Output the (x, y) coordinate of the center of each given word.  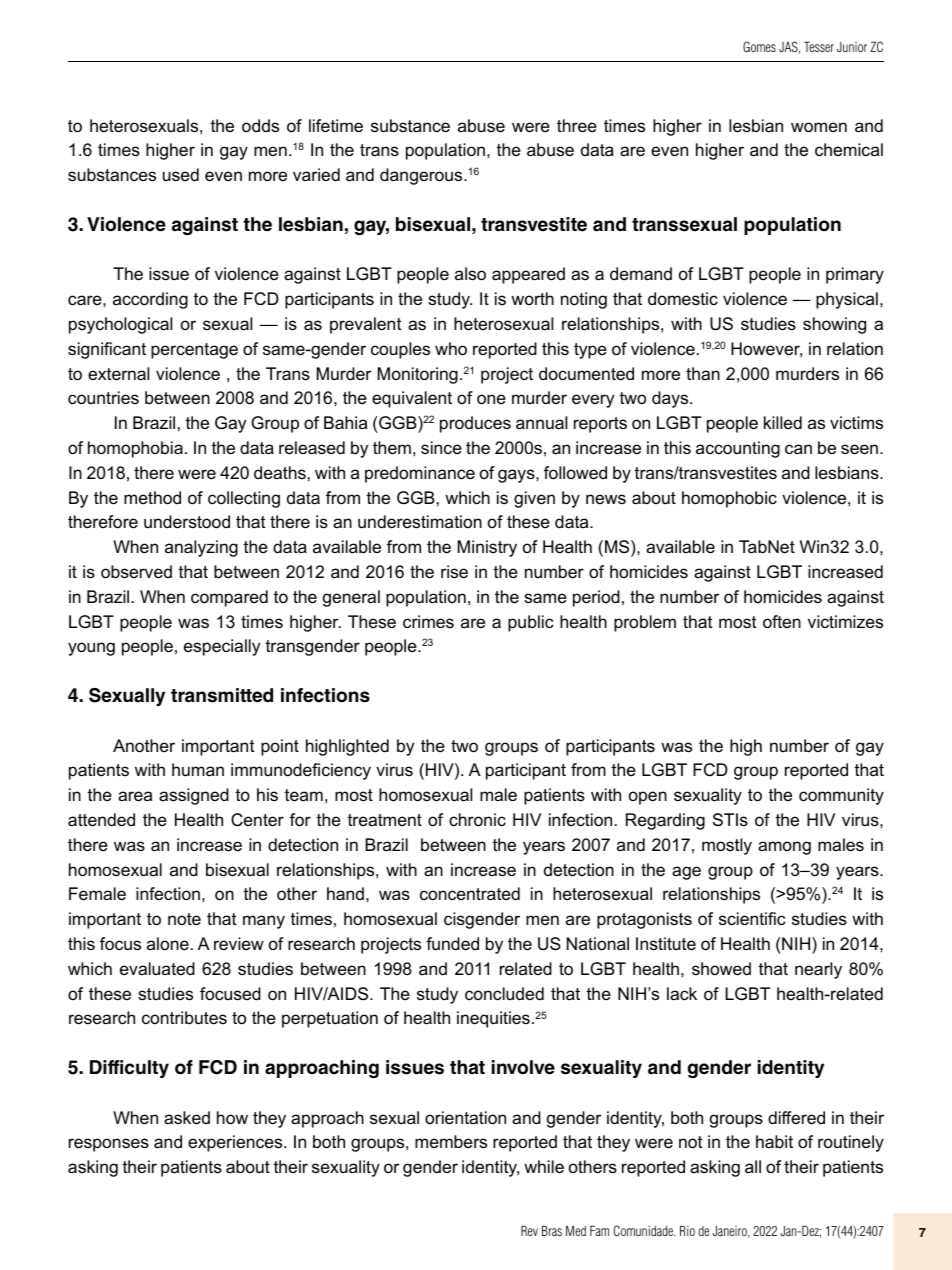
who (451, 349)
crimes (428, 622)
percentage (194, 351)
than (703, 373)
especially (222, 647)
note (184, 919)
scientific (752, 919)
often (782, 621)
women (819, 127)
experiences (236, 1143)
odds (260, 126)
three (577, 126)
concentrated (470, 894)
